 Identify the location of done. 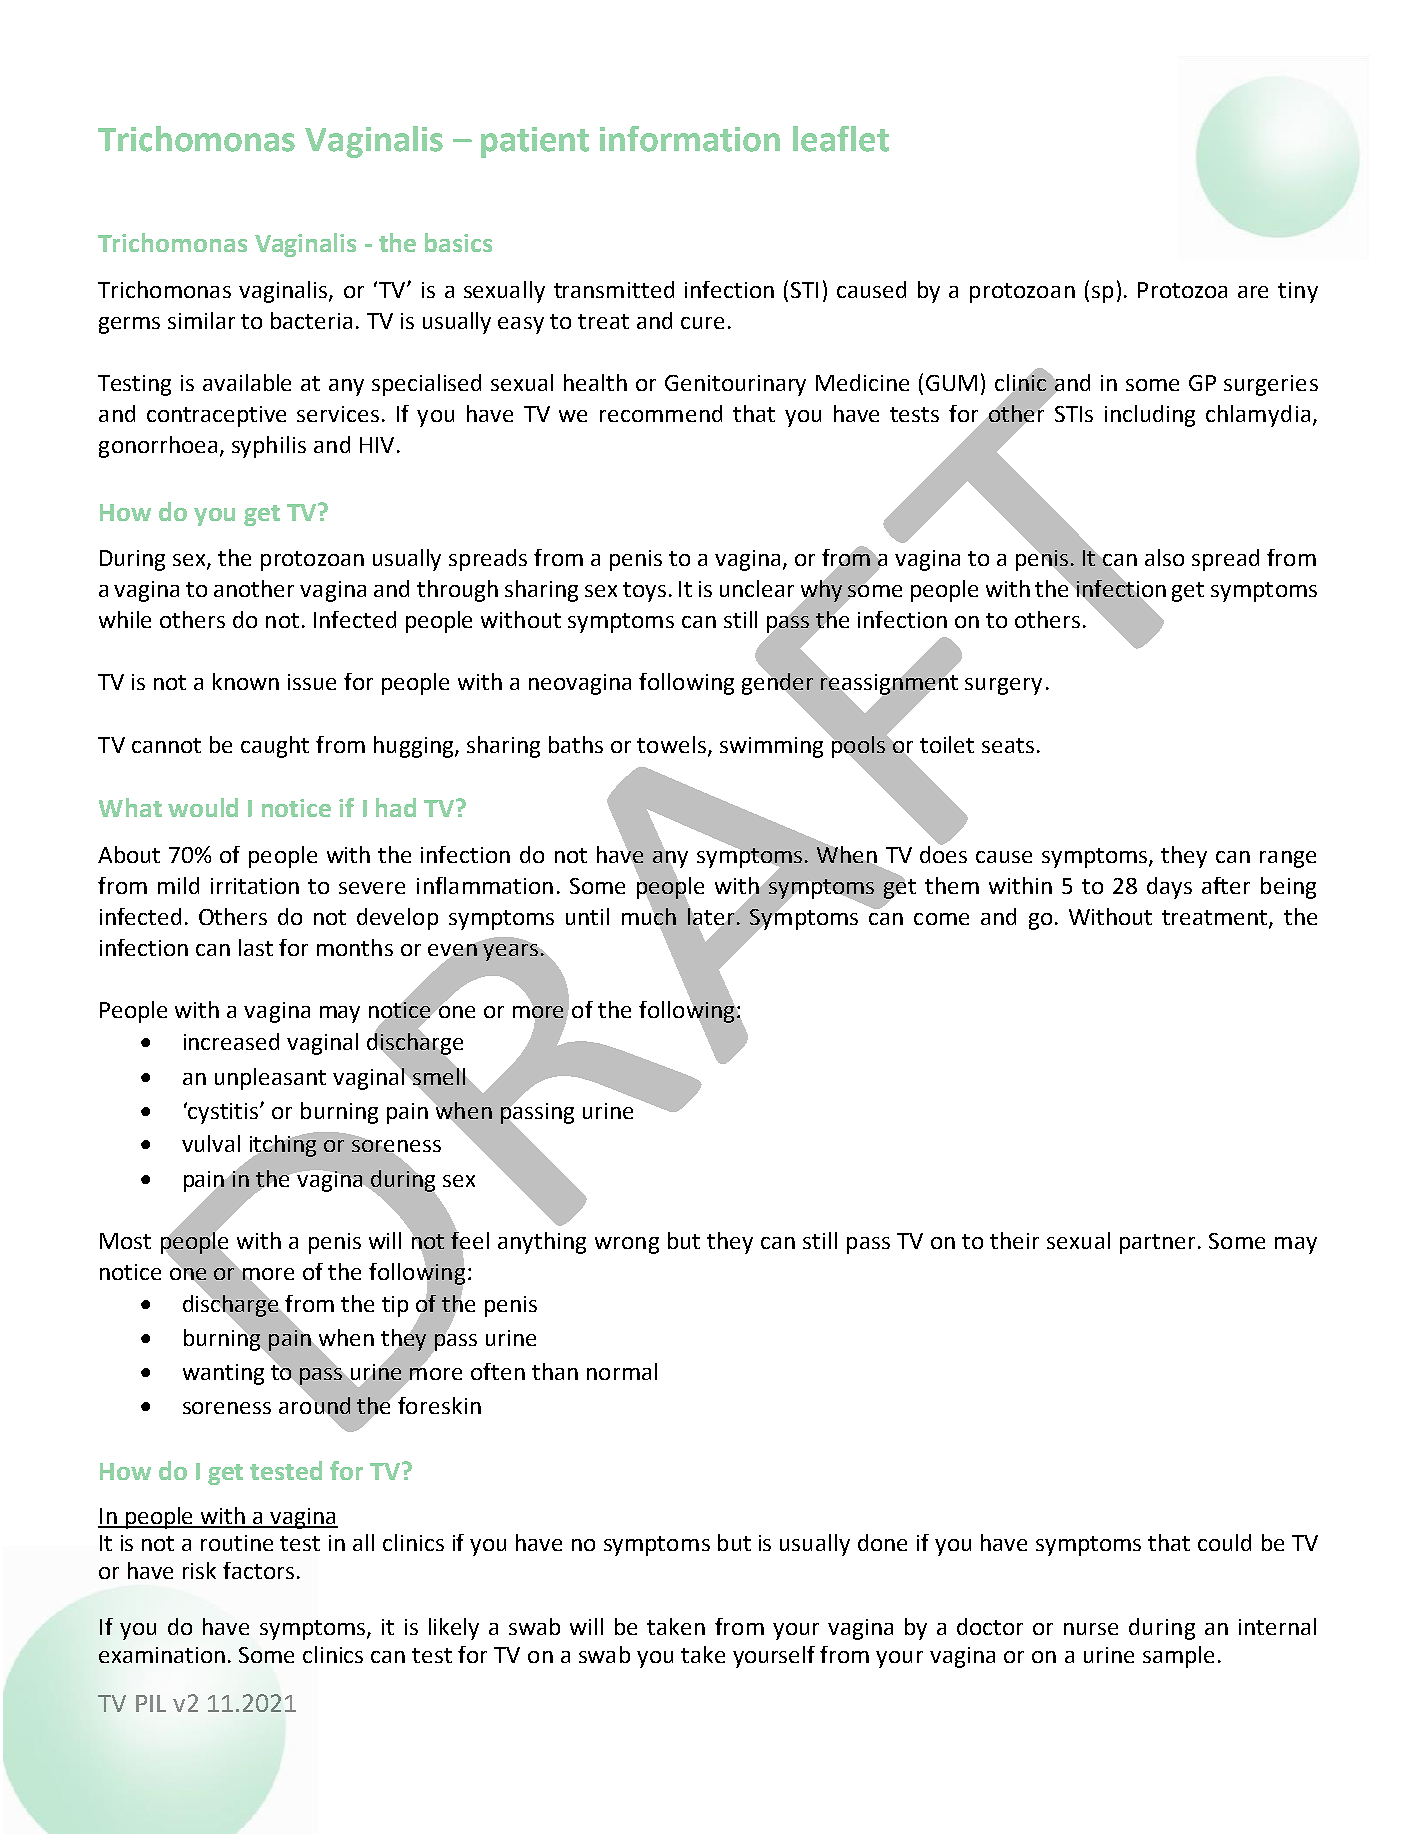
(882, 1542).
